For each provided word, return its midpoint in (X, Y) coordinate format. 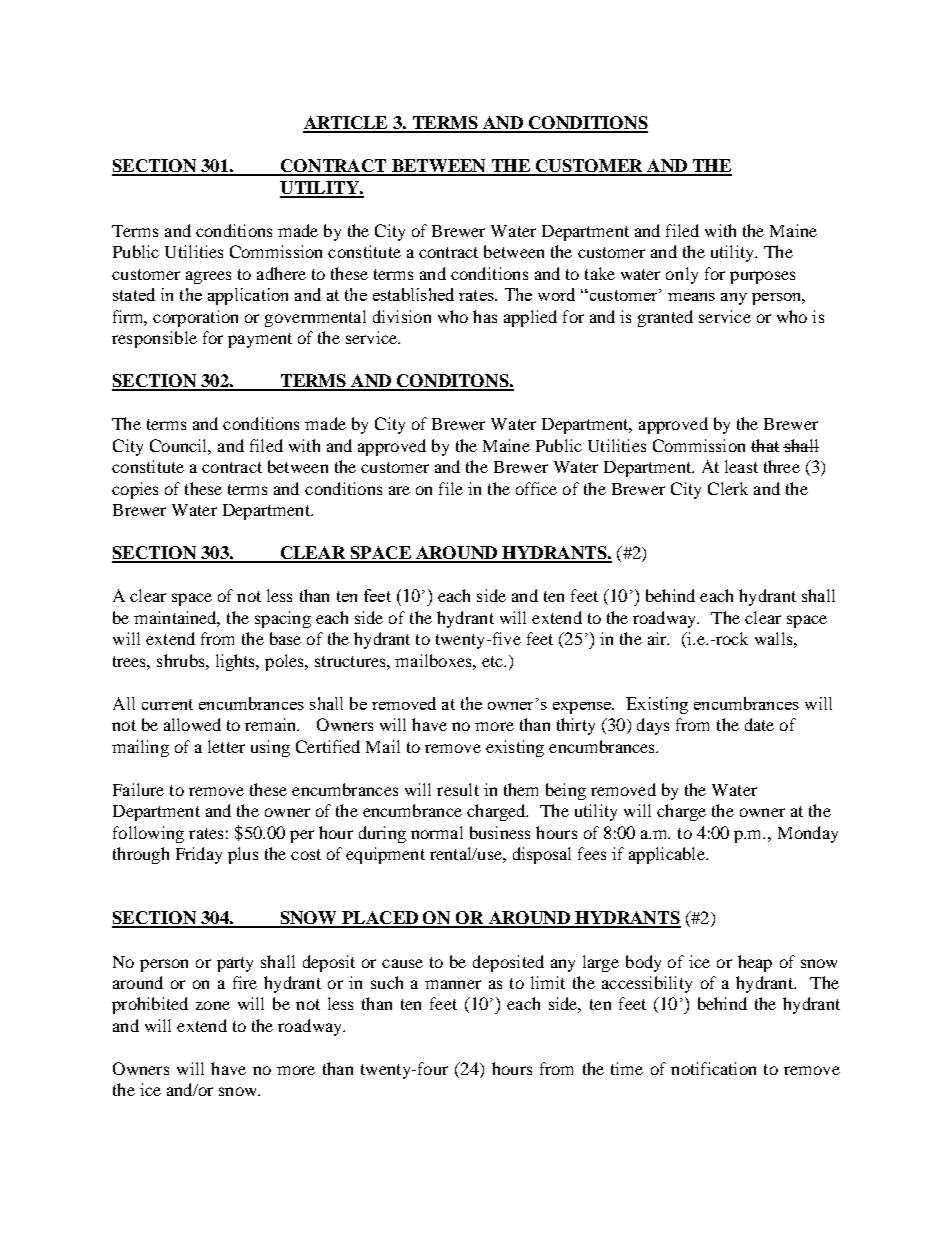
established (413, 294)
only (682, 275)
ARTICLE (347, 124)
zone (213, 1005)
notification (713, 1068)
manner (453, 984)
